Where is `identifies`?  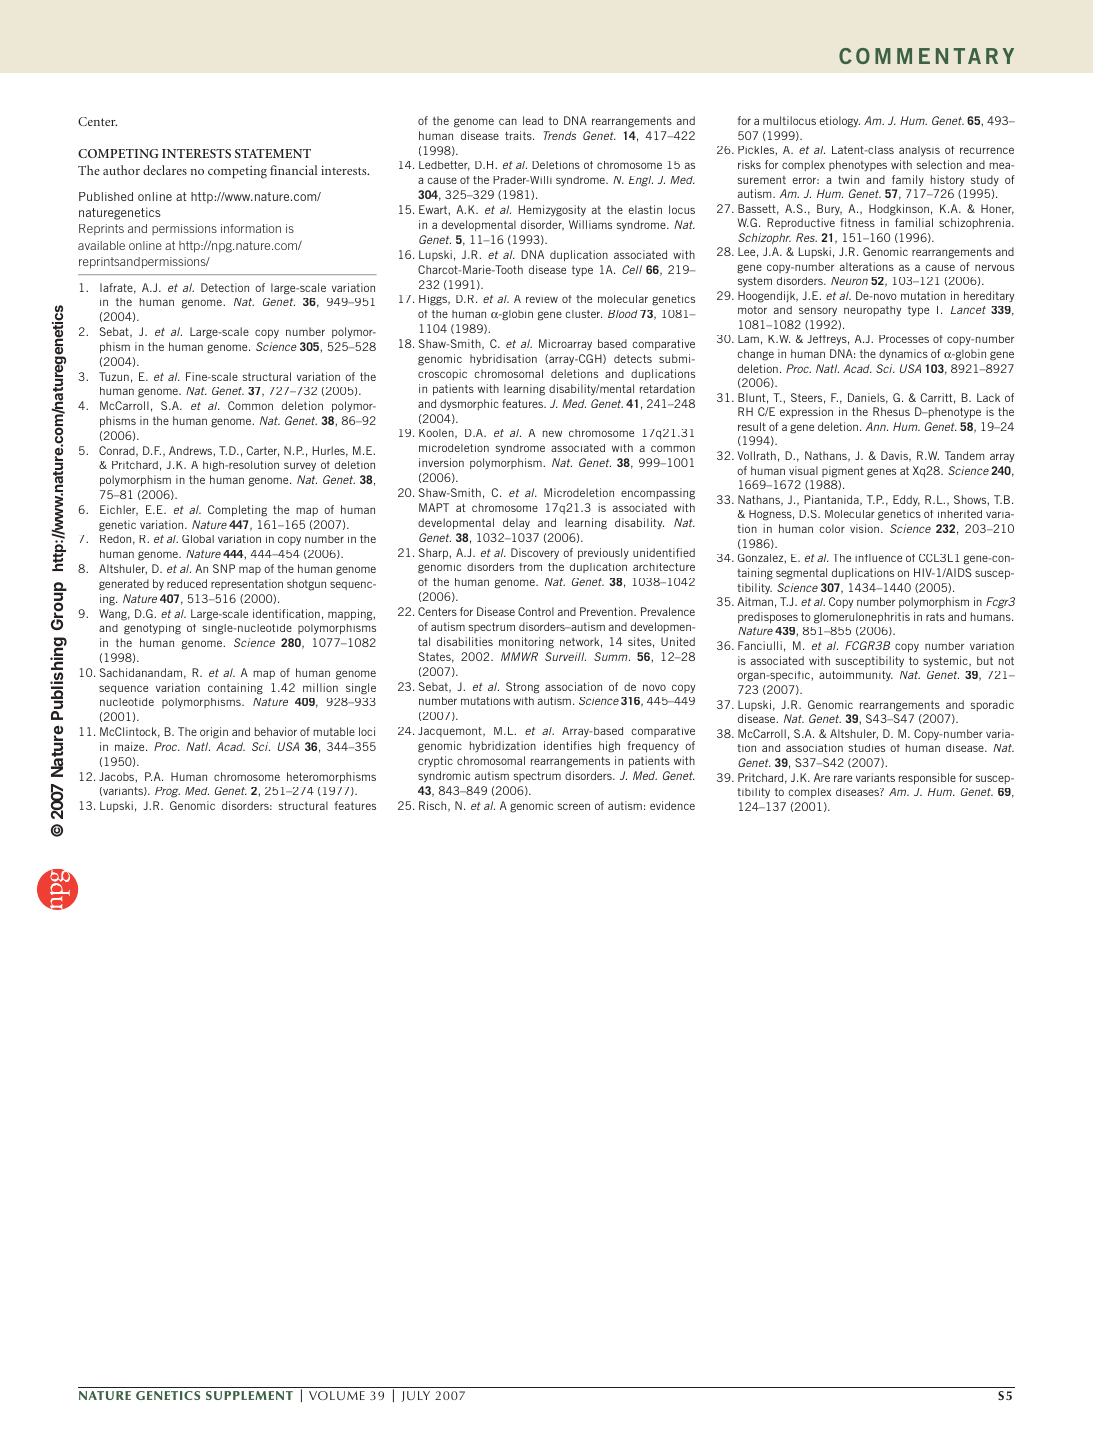
identifies is located at coordinates (568, 745).
